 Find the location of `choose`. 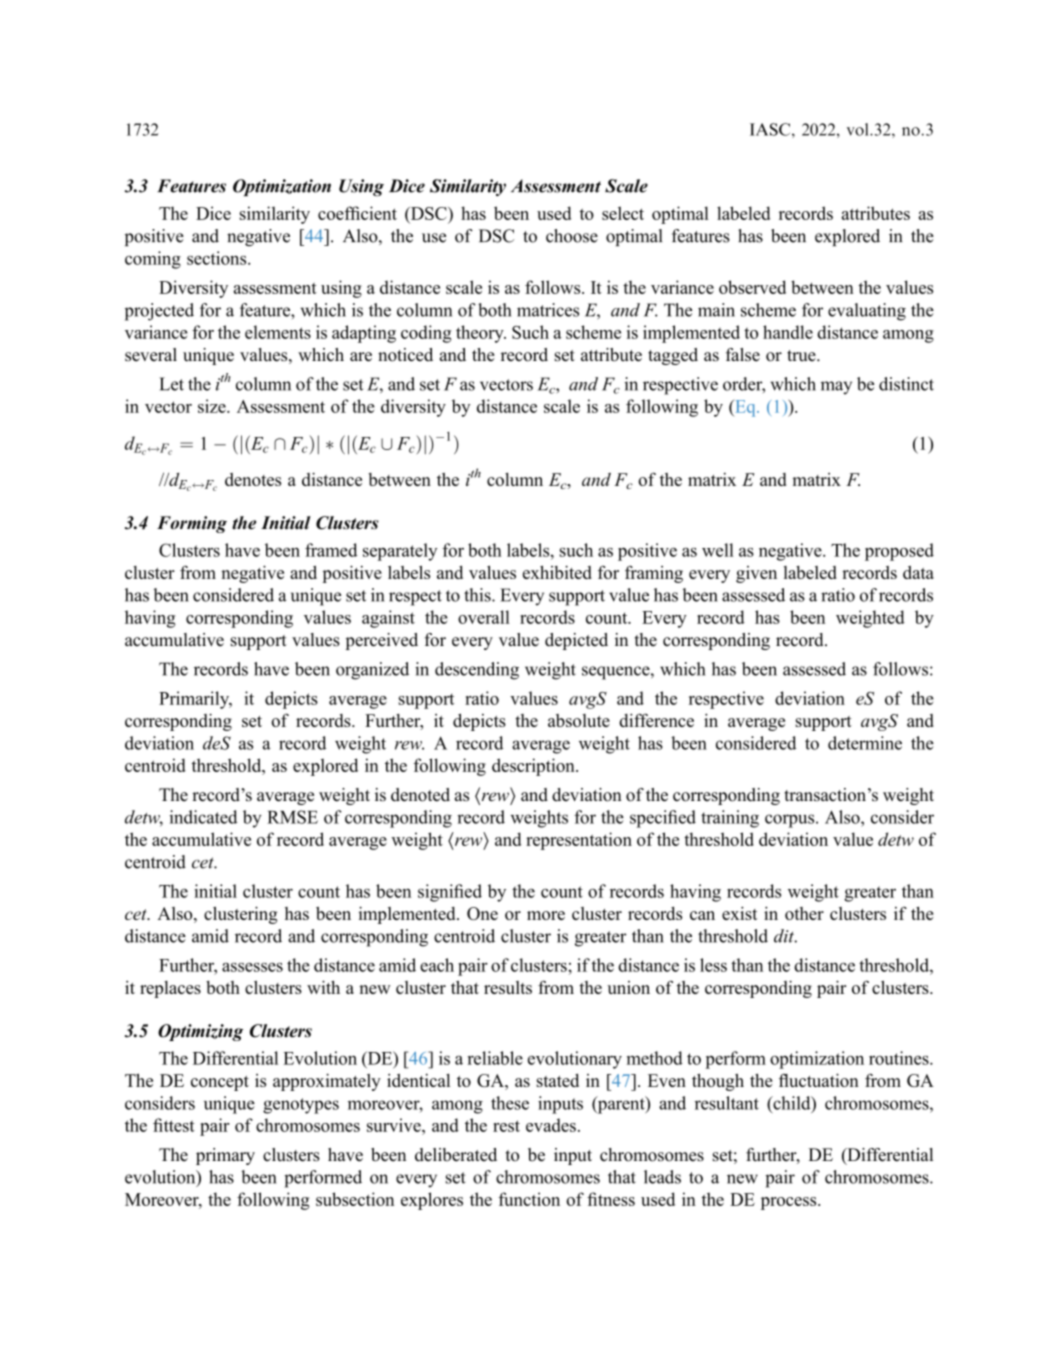

choose is located at coordinates (572, 236).
